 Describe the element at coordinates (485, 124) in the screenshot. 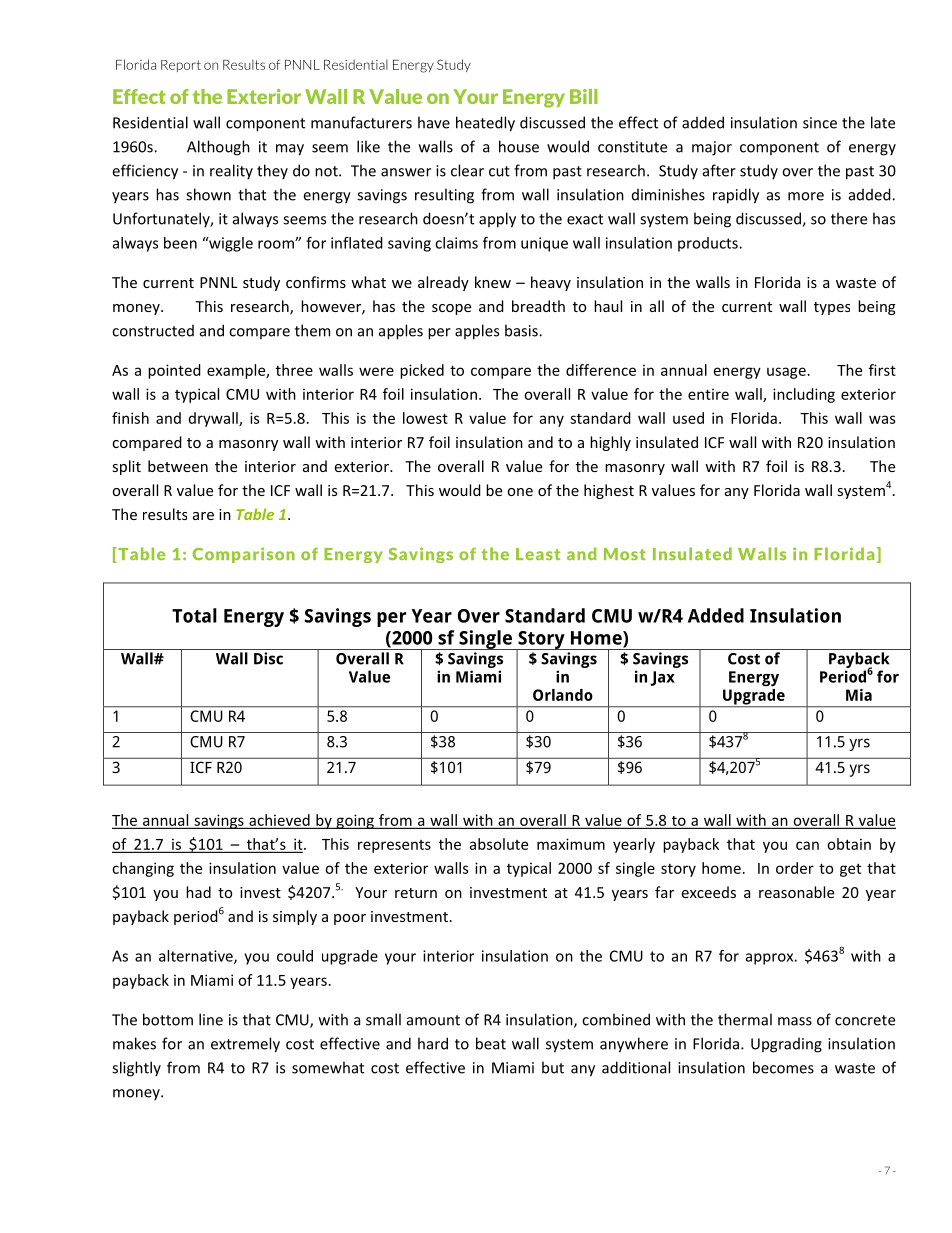

I see `heatedly` at that location.
